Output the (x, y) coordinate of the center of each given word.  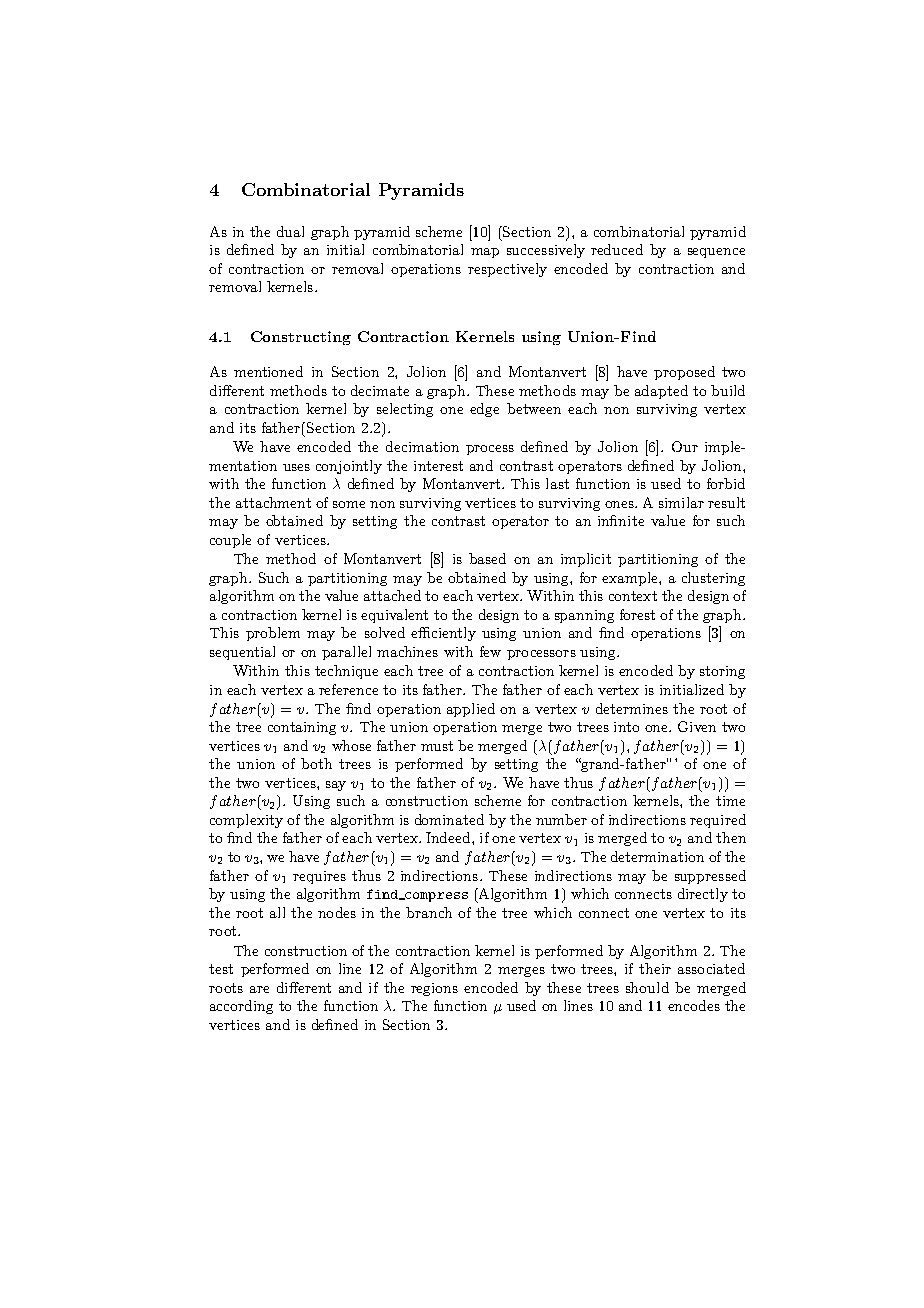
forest (637, 614)
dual (290, 231)
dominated (449, 819)
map (485, 253)
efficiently (443, 634)
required (718, 821)
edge (484, 410)
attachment (273, 502)
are (259, 989)
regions (434, 989)
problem (273, 634)
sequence (716, 253)
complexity (246, 821)
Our (685, 446)
